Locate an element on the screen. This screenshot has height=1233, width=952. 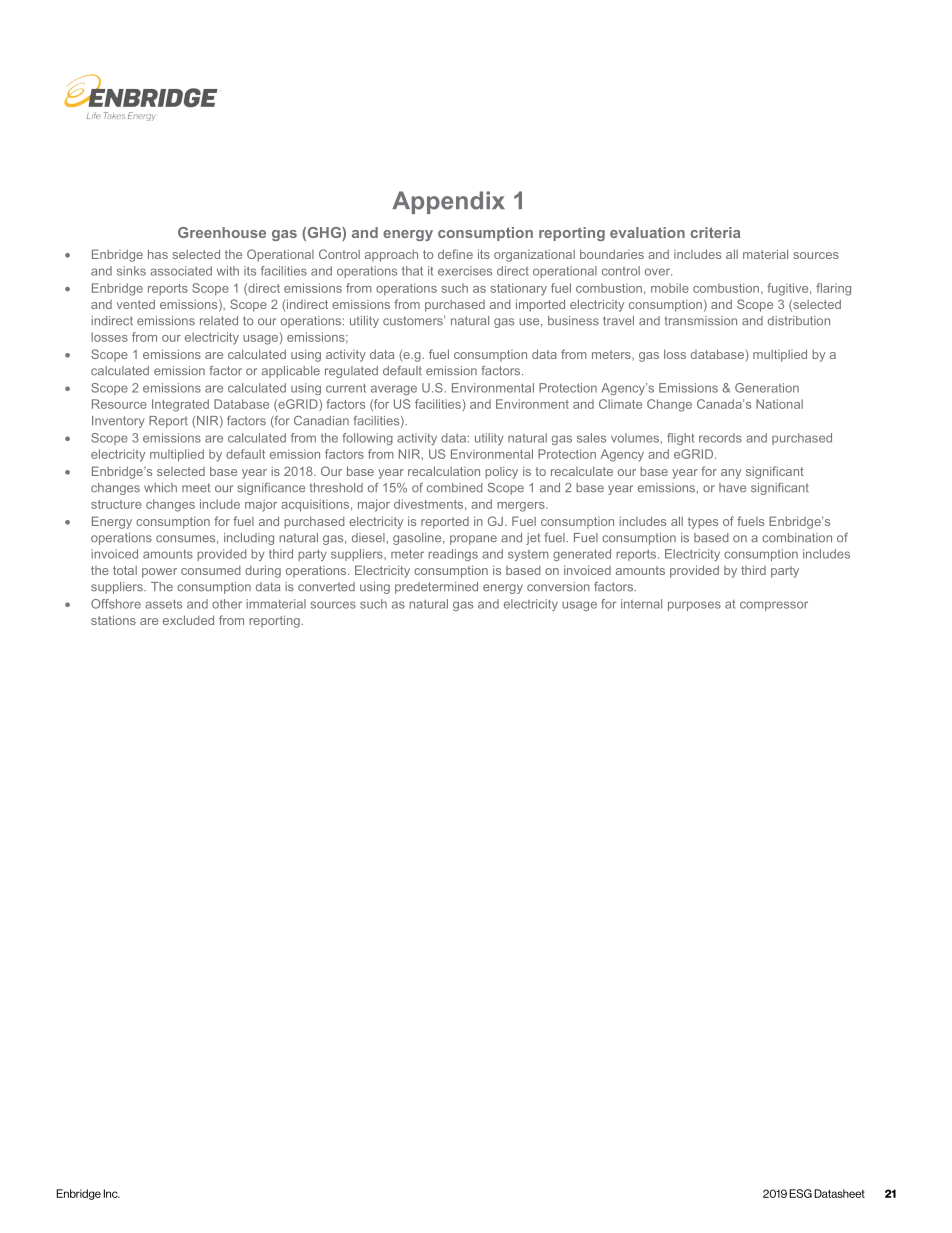
compressor is located at coordinates (774, 606).
